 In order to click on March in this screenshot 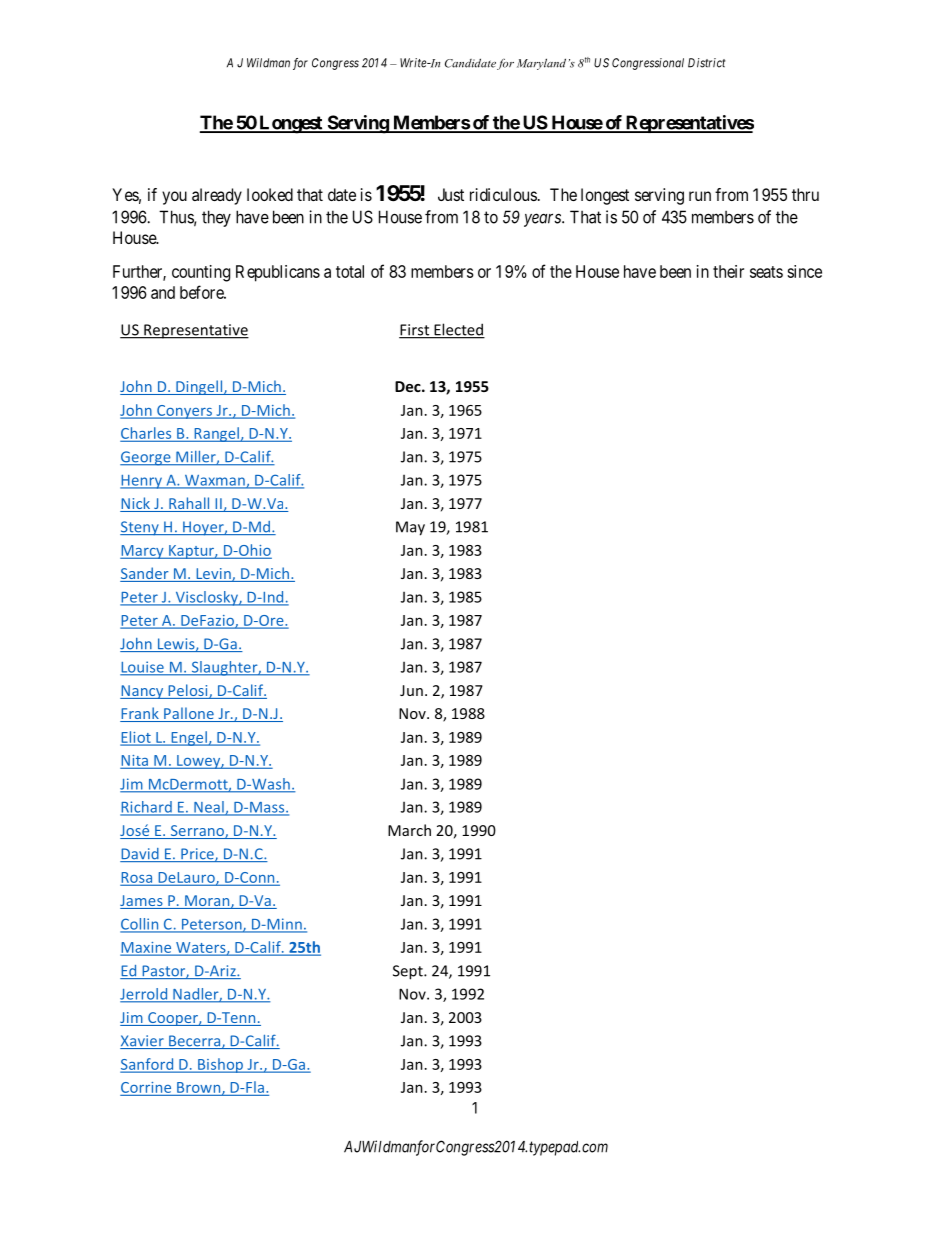, I will do `click(409, 830)`.
